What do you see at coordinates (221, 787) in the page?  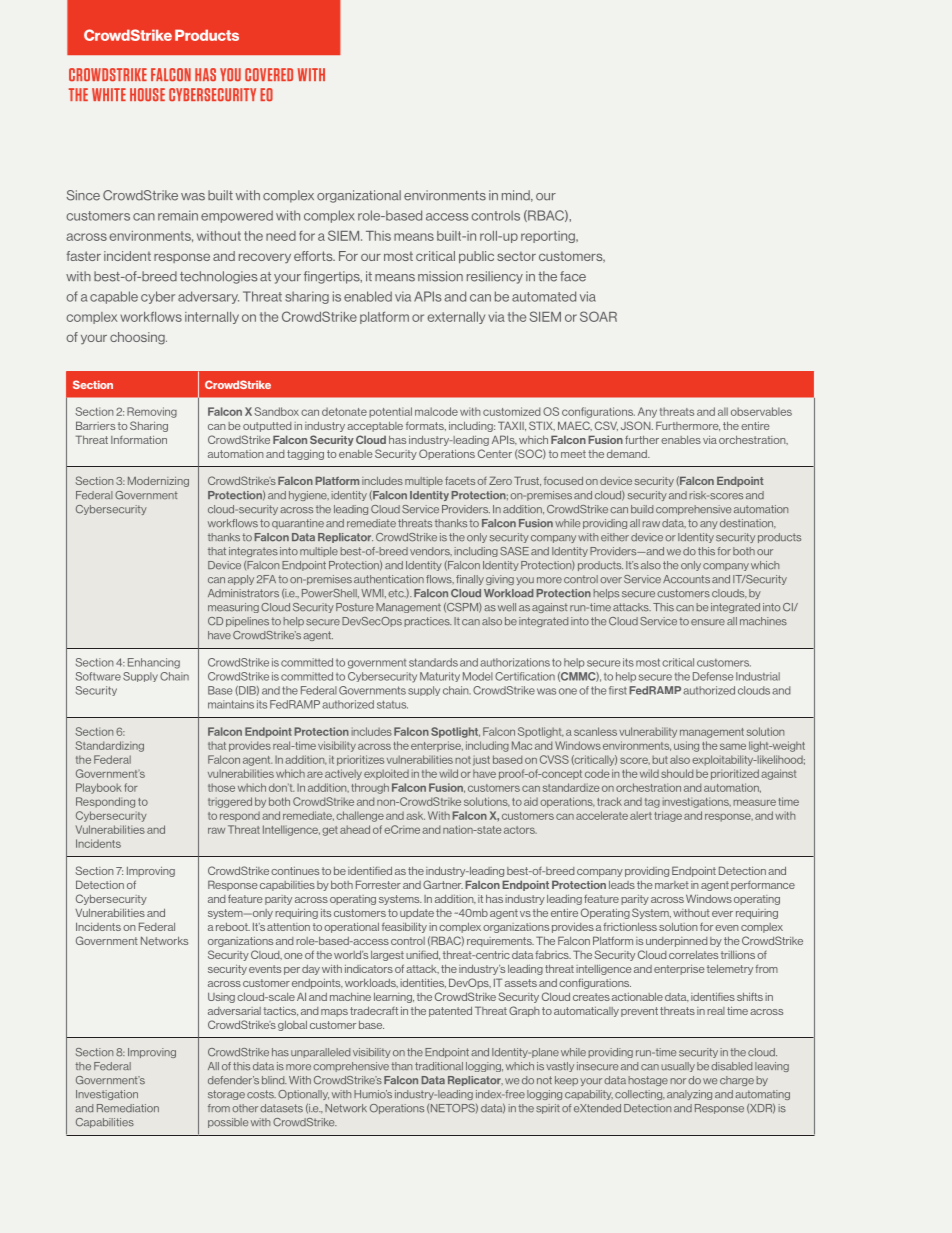 I see `those` at bounding box center [221, 787].
